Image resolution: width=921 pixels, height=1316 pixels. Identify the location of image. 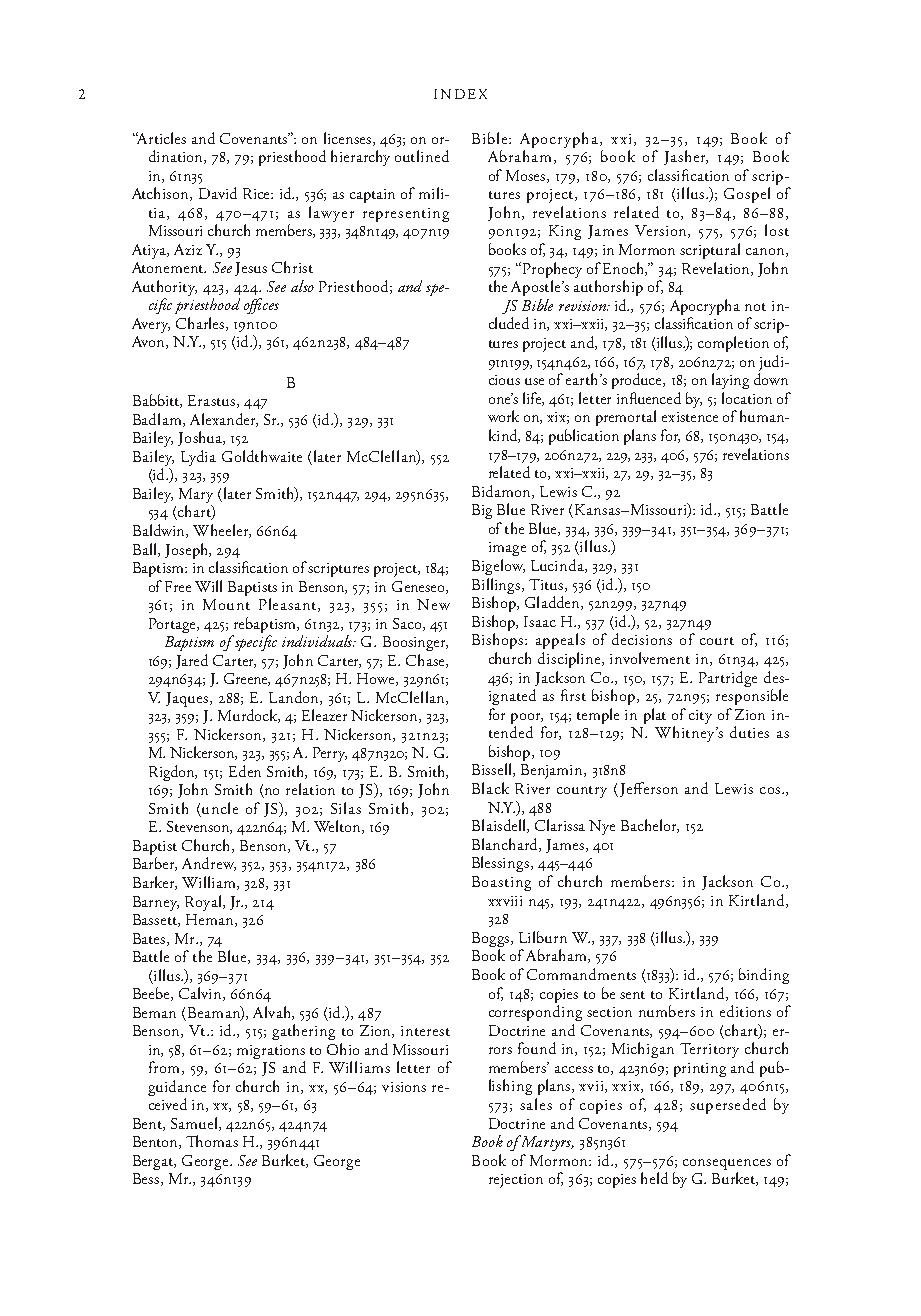
(507, 549).
